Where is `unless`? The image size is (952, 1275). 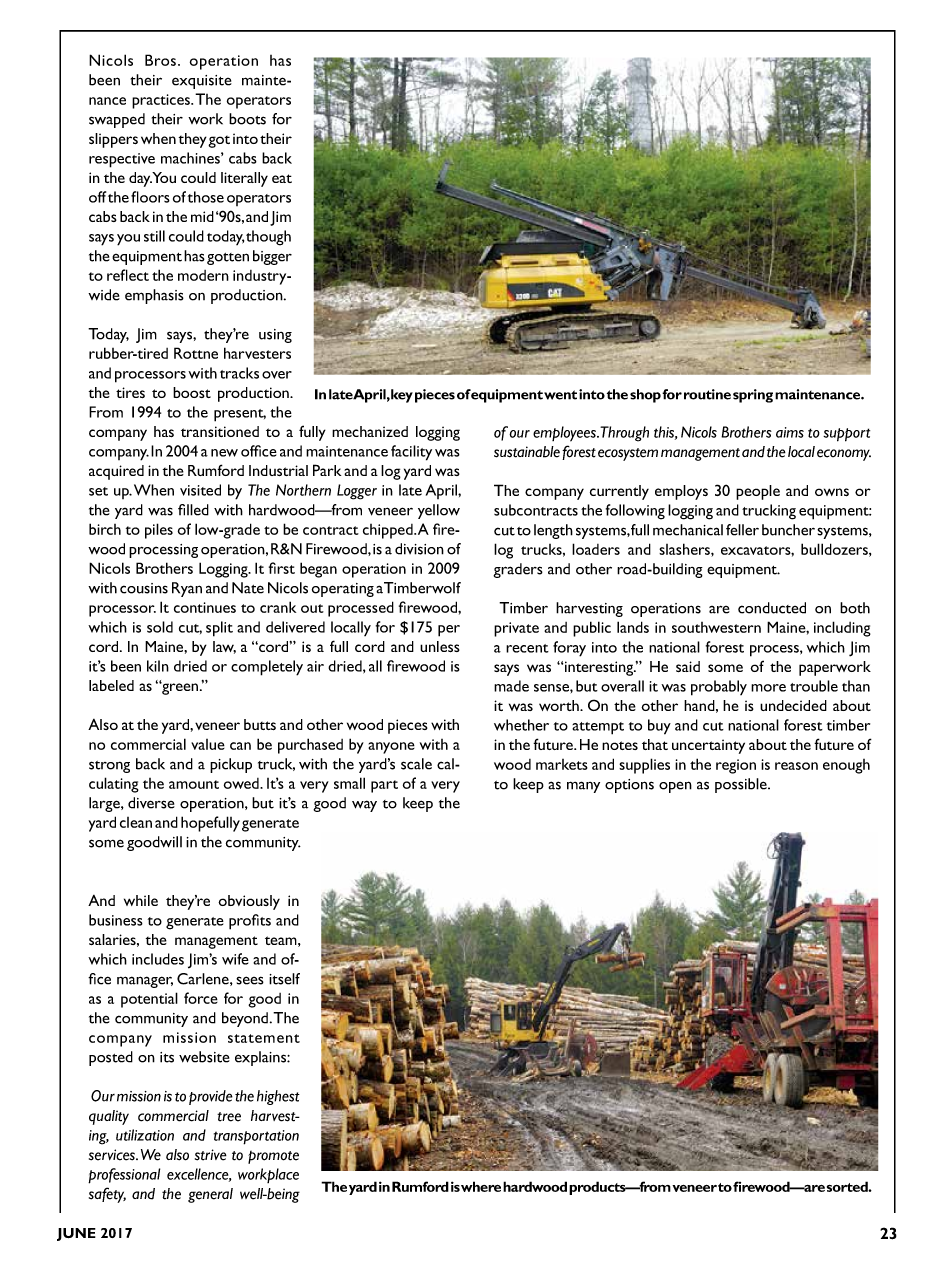 unless is located at coordinates (440, 646).
